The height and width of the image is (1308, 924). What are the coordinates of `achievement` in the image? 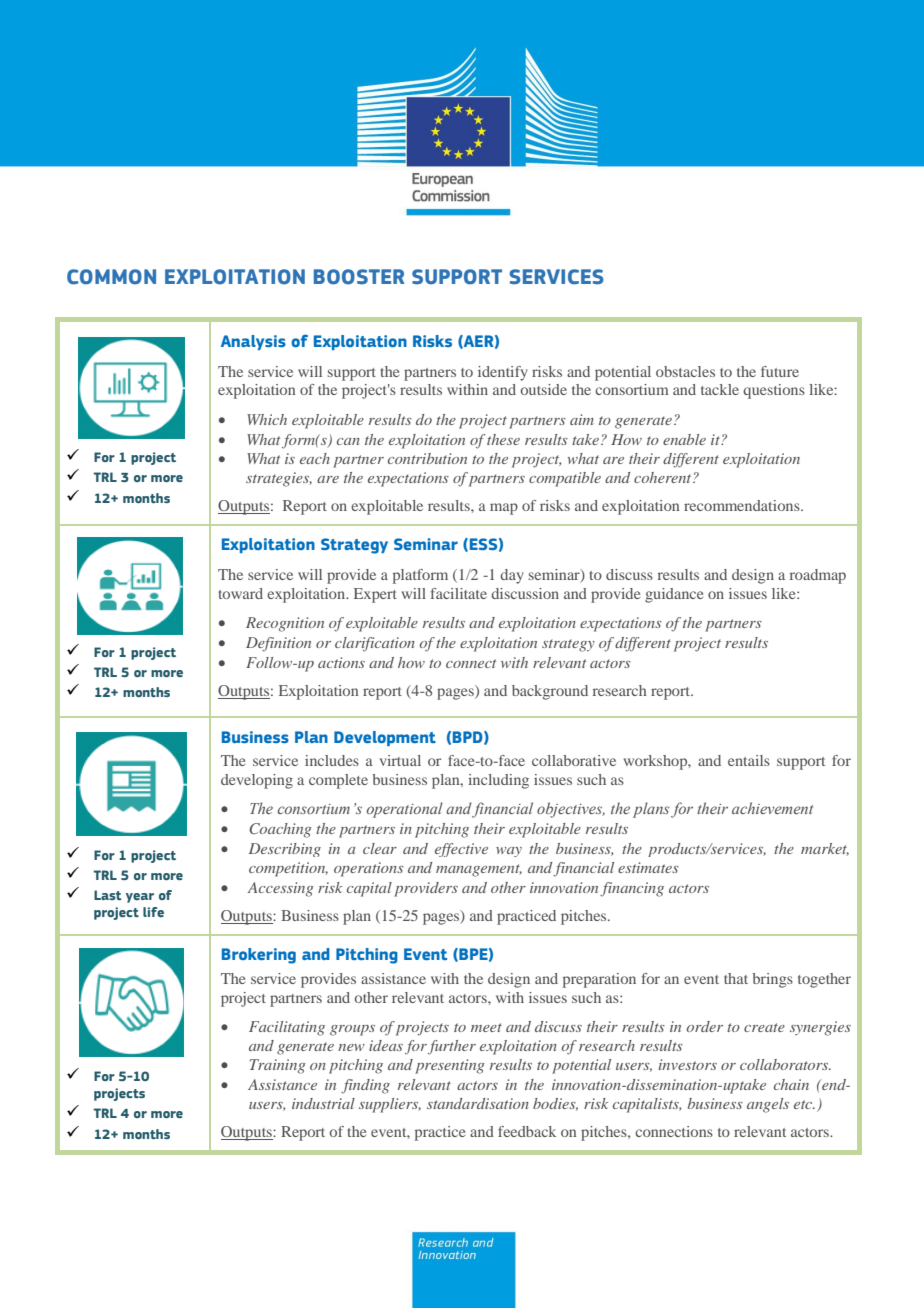 It's located at (772, 808).
